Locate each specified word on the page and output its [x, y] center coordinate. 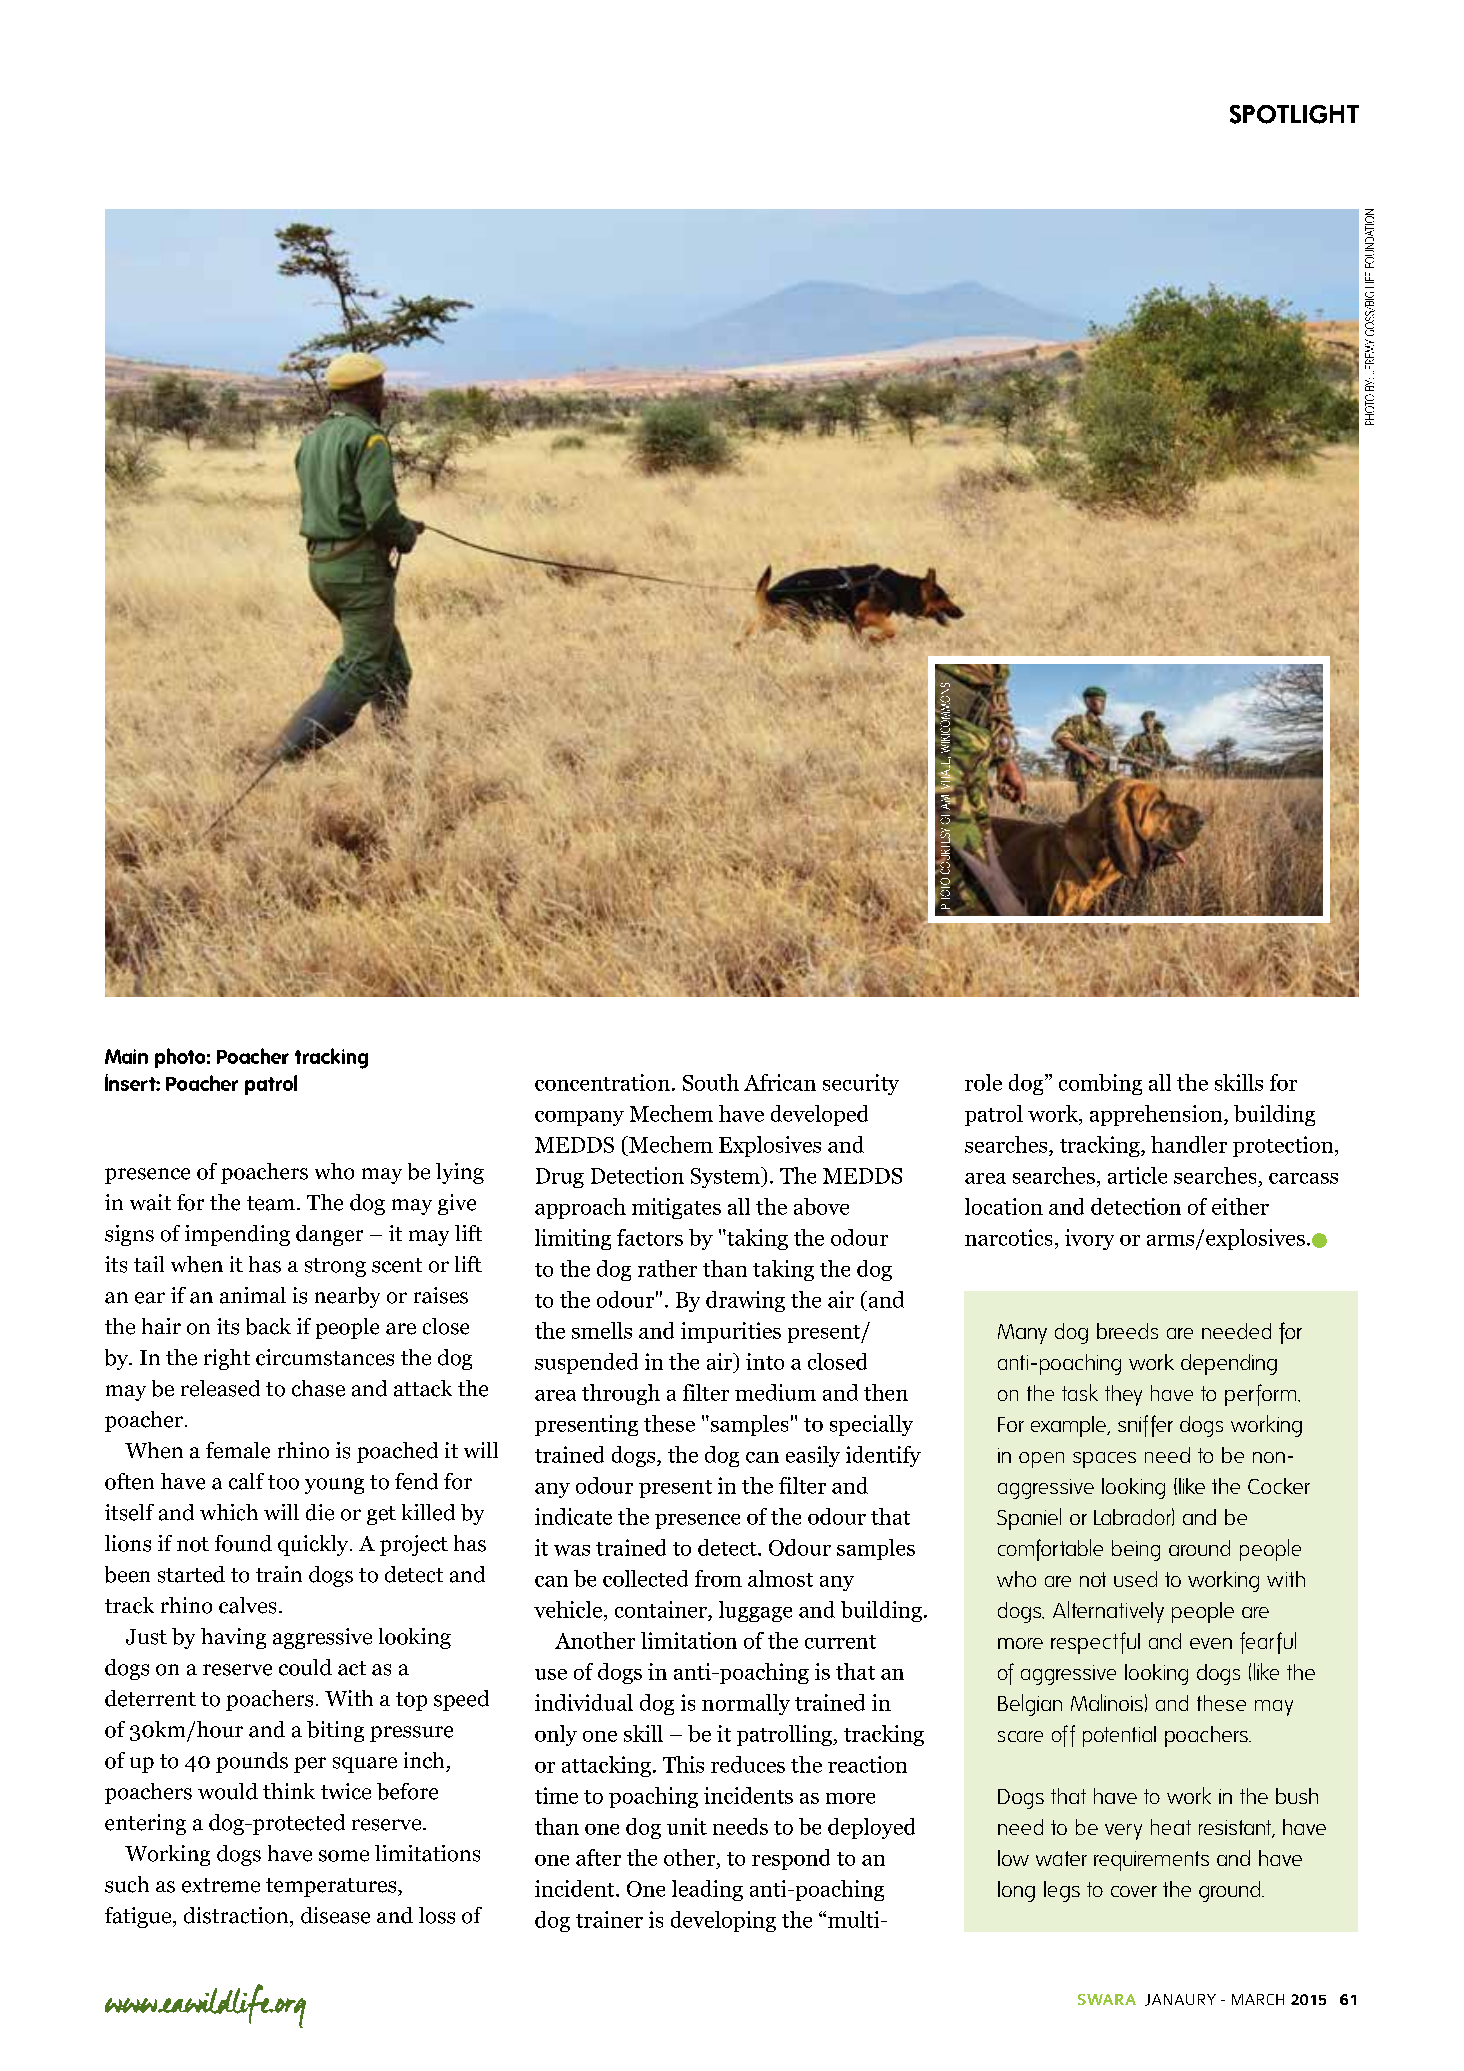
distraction [237, 1915]
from [718, 1578]
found [243, 1543]
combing [1100, 1084]
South [711, 1082]
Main [126, 1056]
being [1136, 1550]
